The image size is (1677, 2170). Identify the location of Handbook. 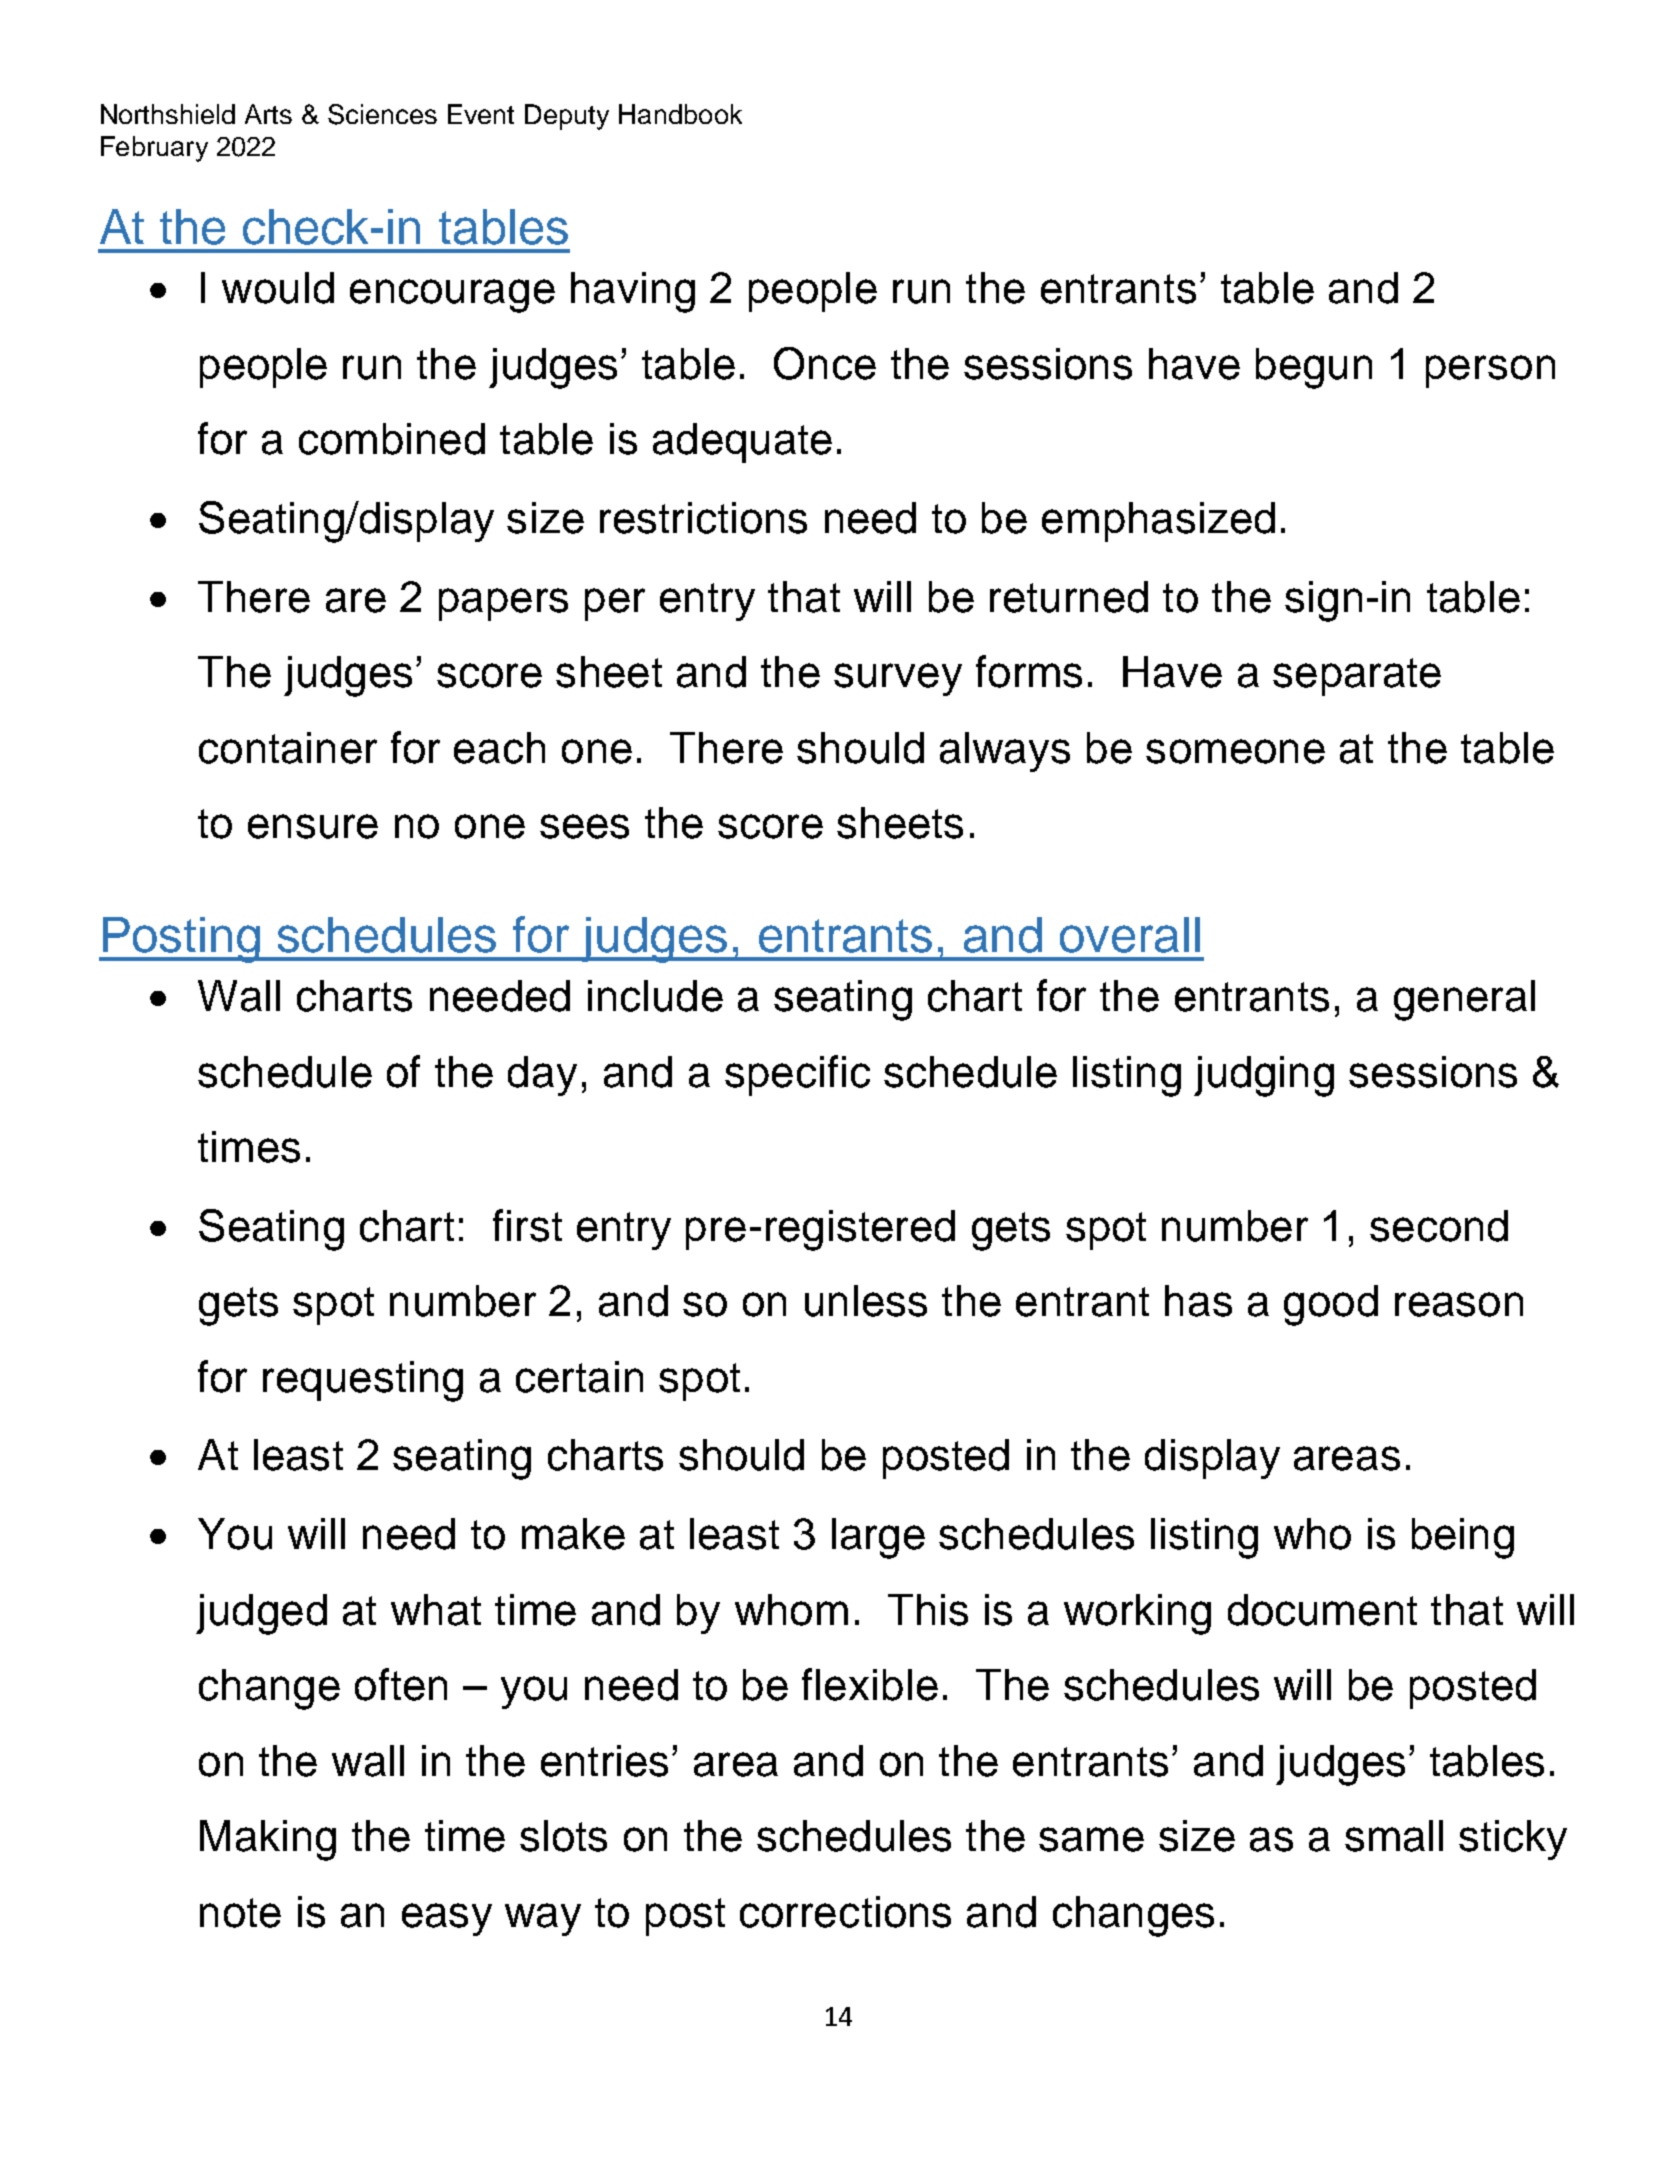
(680, 114).
